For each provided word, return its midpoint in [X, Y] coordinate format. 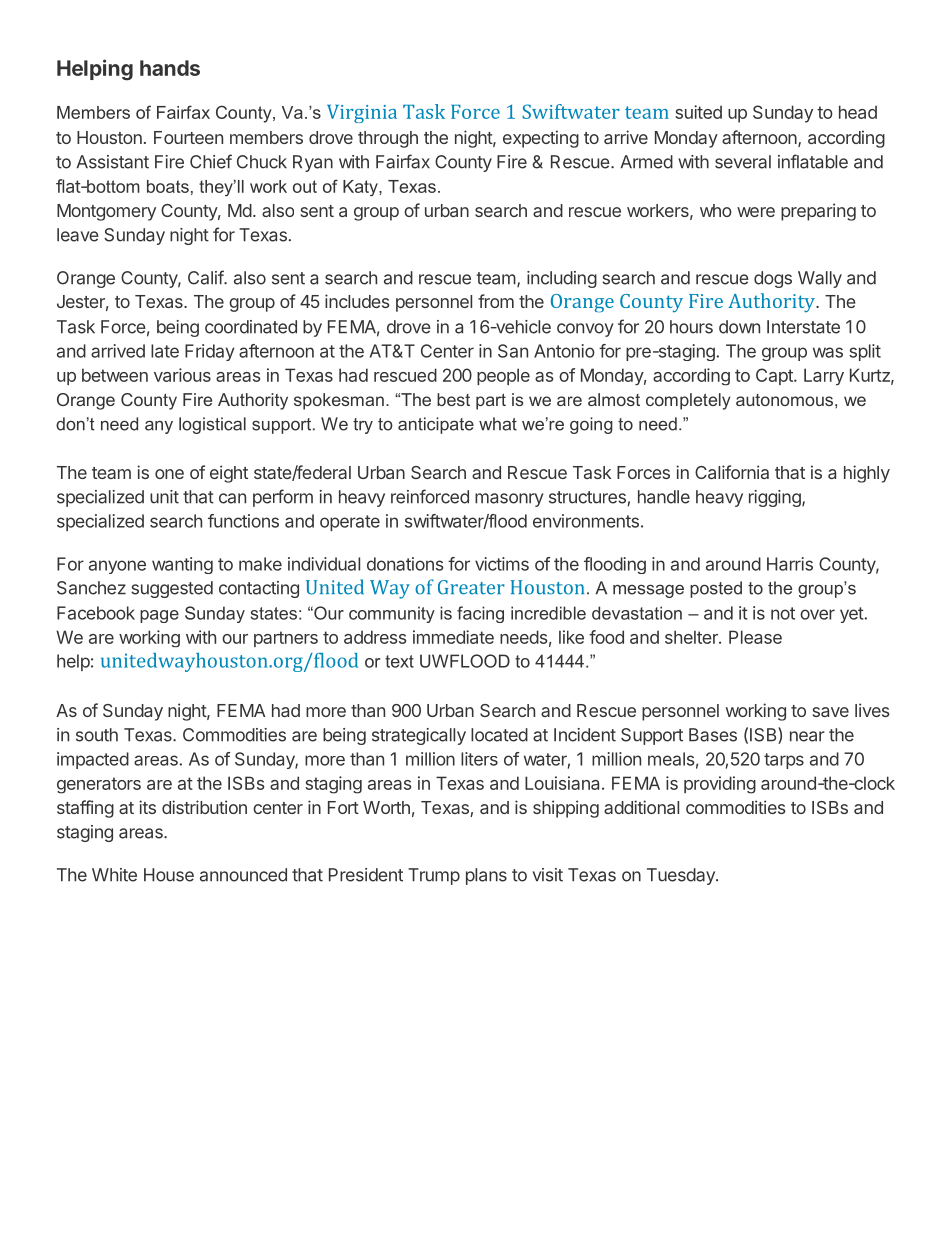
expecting [541, 139]
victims [502, 564]
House [169, 875]
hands [170, 68]
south [97, 735]
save [831, 712]
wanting [182, 565]
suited [698, 112]
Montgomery [106, 212]
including [562, 279]
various [182, 375]
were [756, 212]
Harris [790, 564]
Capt [775, 376]
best [453, 399]
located [499, 735]
